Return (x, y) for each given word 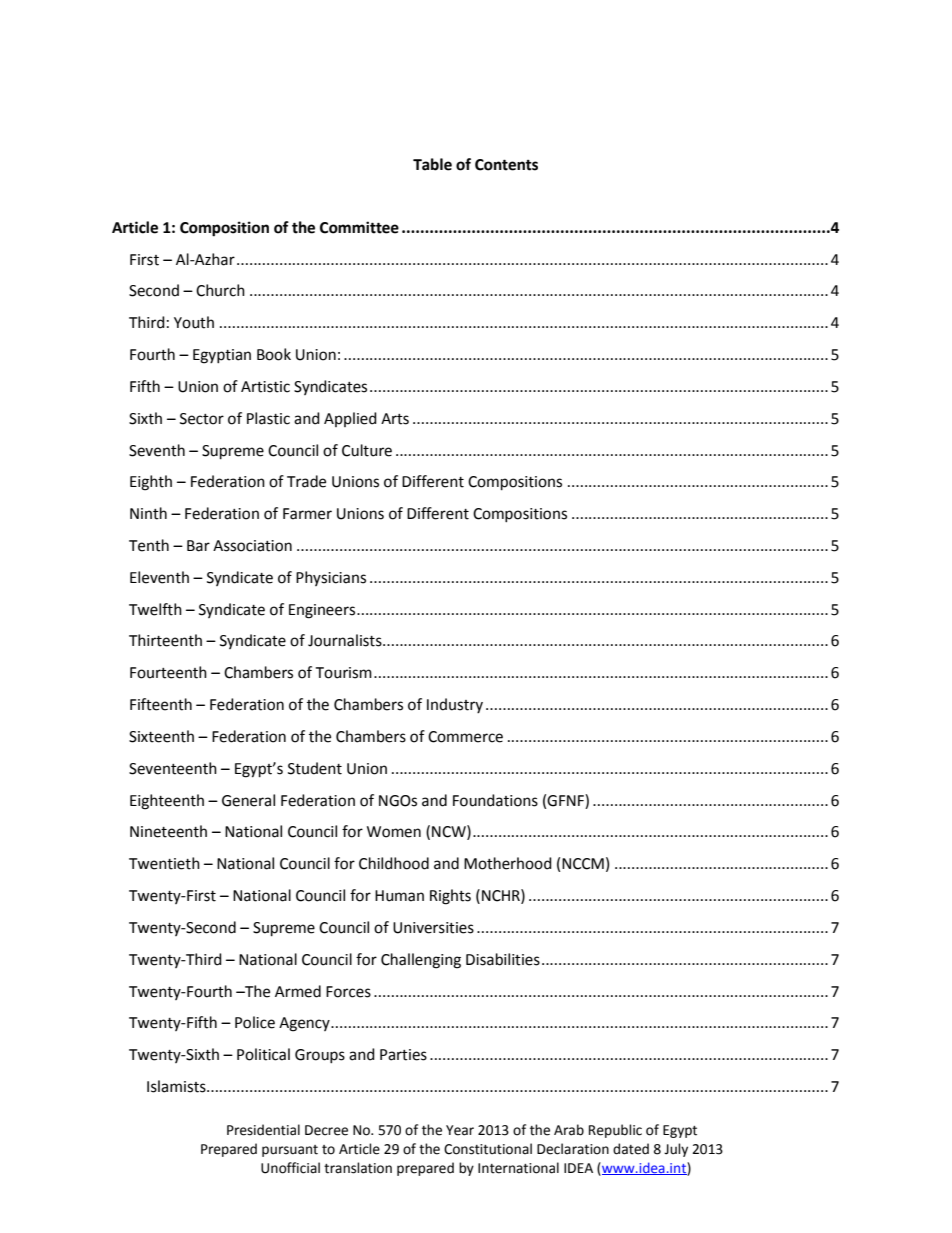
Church (220, 290)
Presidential (263, 1130)
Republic (615, 1131)
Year (460, 1130)
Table (432, 164)
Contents (506, 165)
